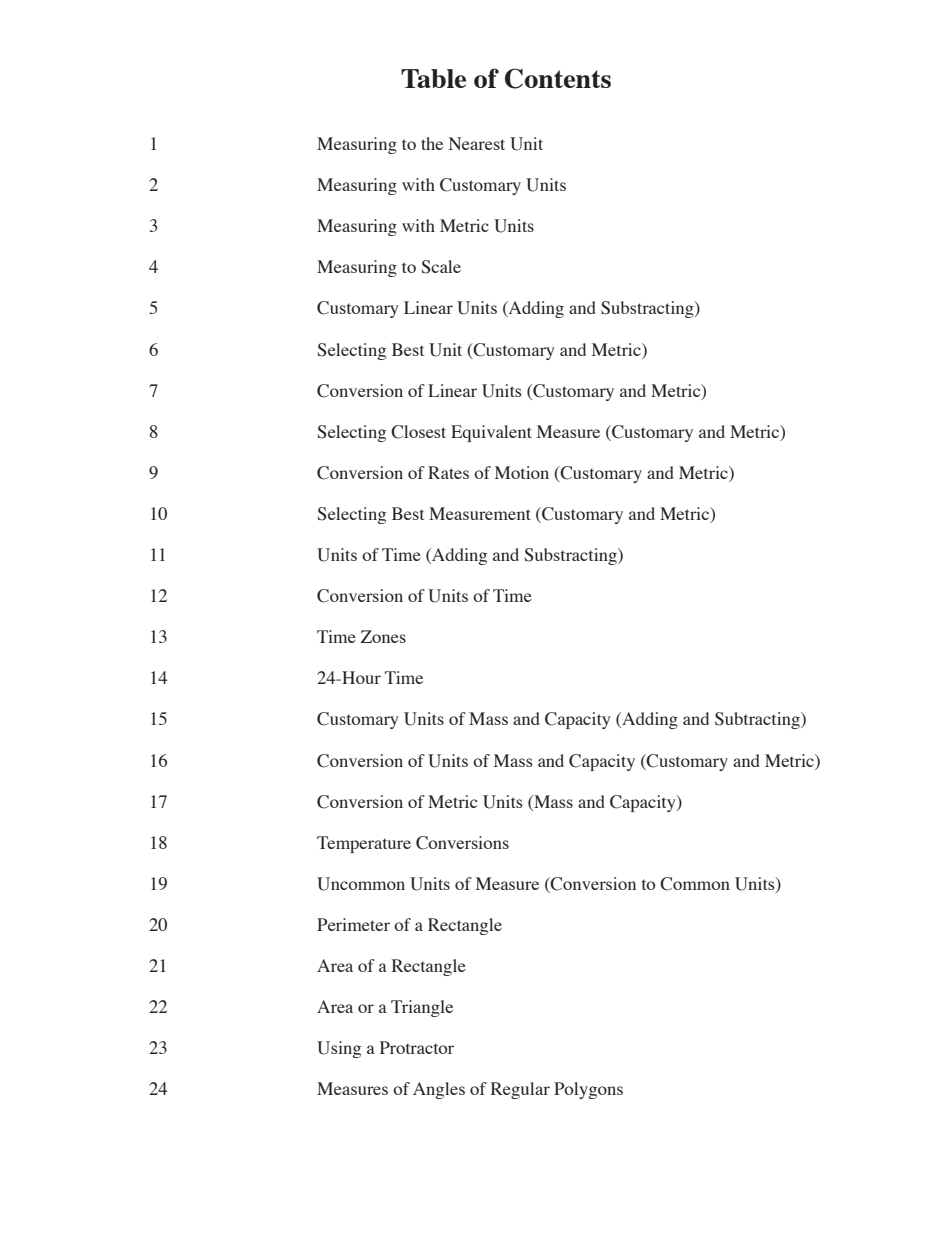  What do you see at coordinates (522, 472) in the document?
I see `Motion` at bounding box center [522, 472].
